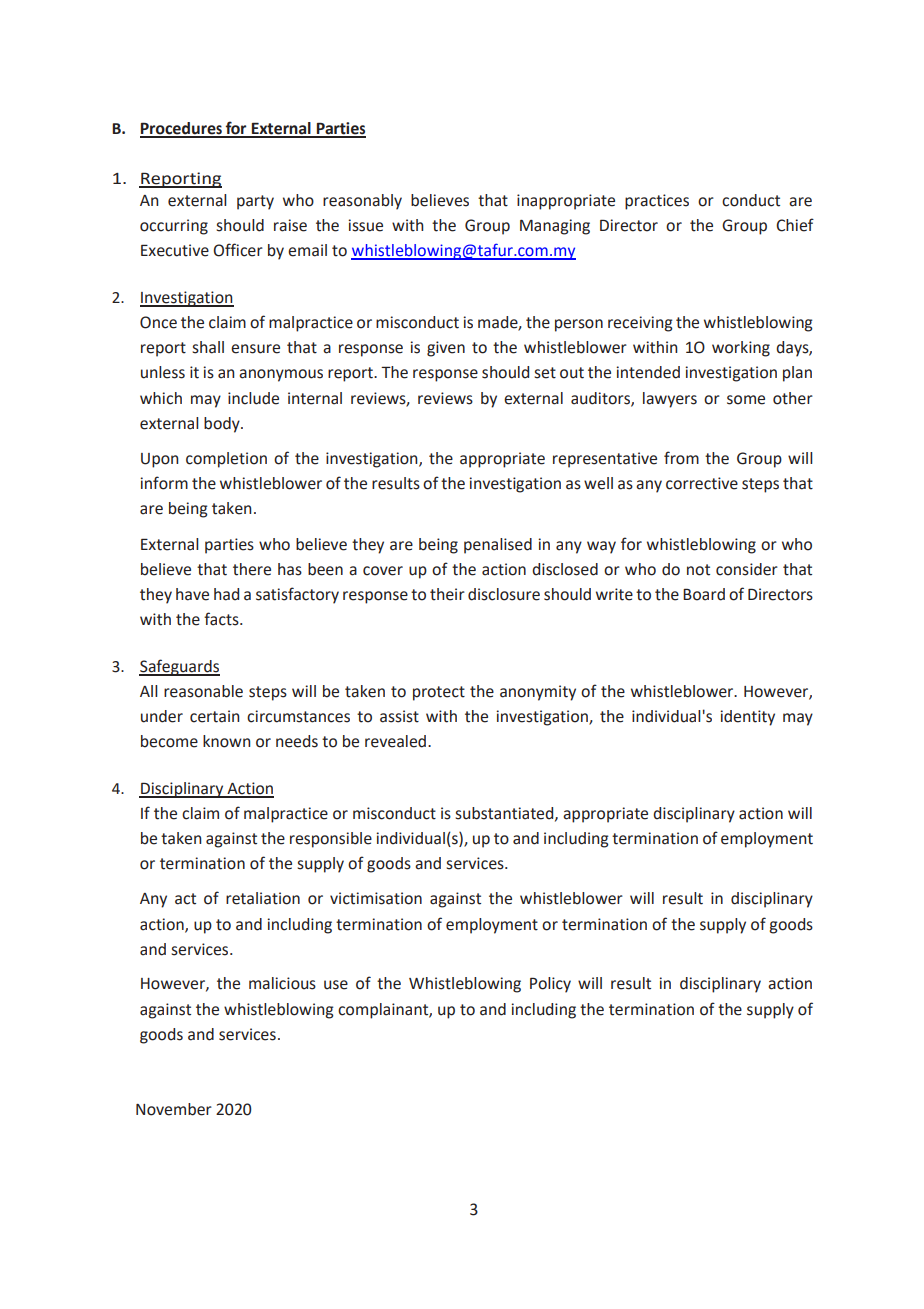 The height and width of the page is (1309, 924). What do you see at coordinates (174, 1109) in the page?
I see `November` at bounding box center [174, 1109].
